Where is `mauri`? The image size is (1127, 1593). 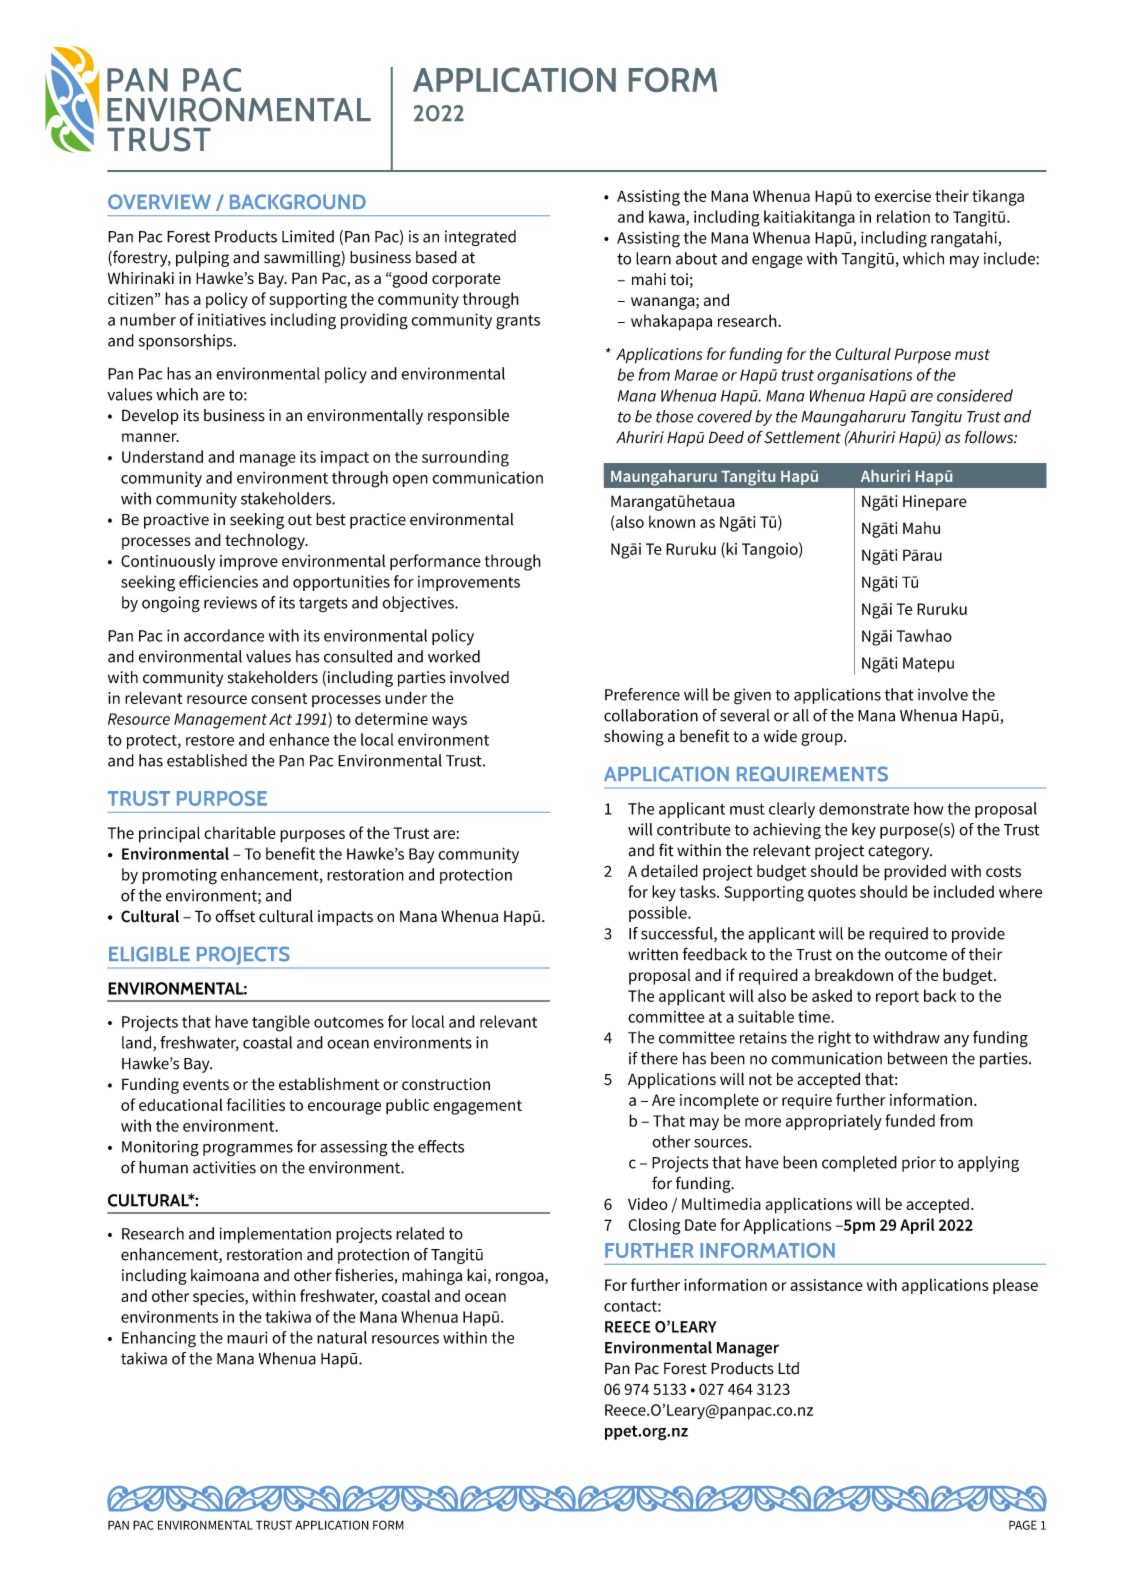 mauri is located at coordinates (247, 1337).
